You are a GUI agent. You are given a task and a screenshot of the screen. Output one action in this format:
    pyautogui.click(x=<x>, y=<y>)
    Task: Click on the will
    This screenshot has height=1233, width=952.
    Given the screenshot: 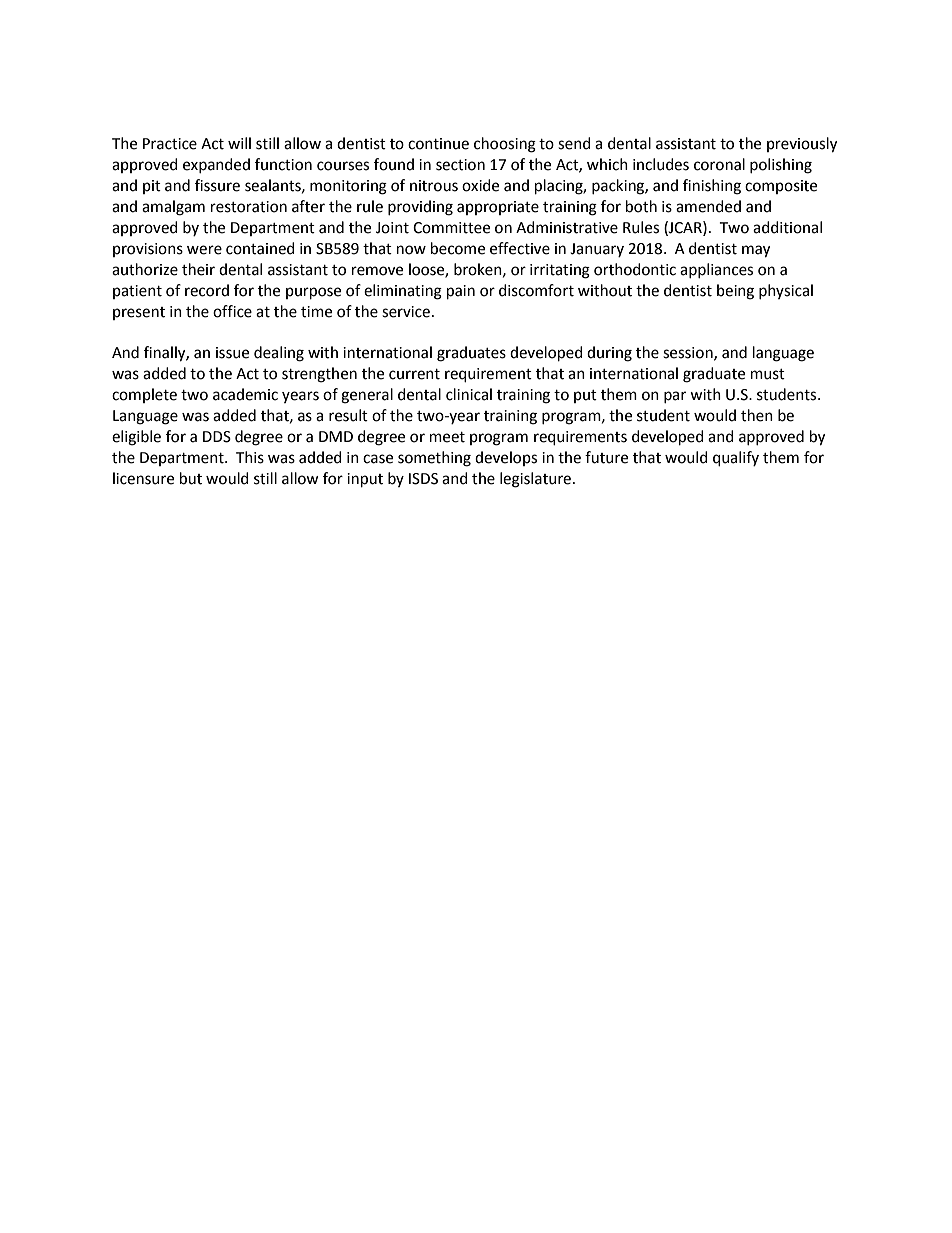 What is the action you would take?
    pyautogui.click(x=239, y=143)
